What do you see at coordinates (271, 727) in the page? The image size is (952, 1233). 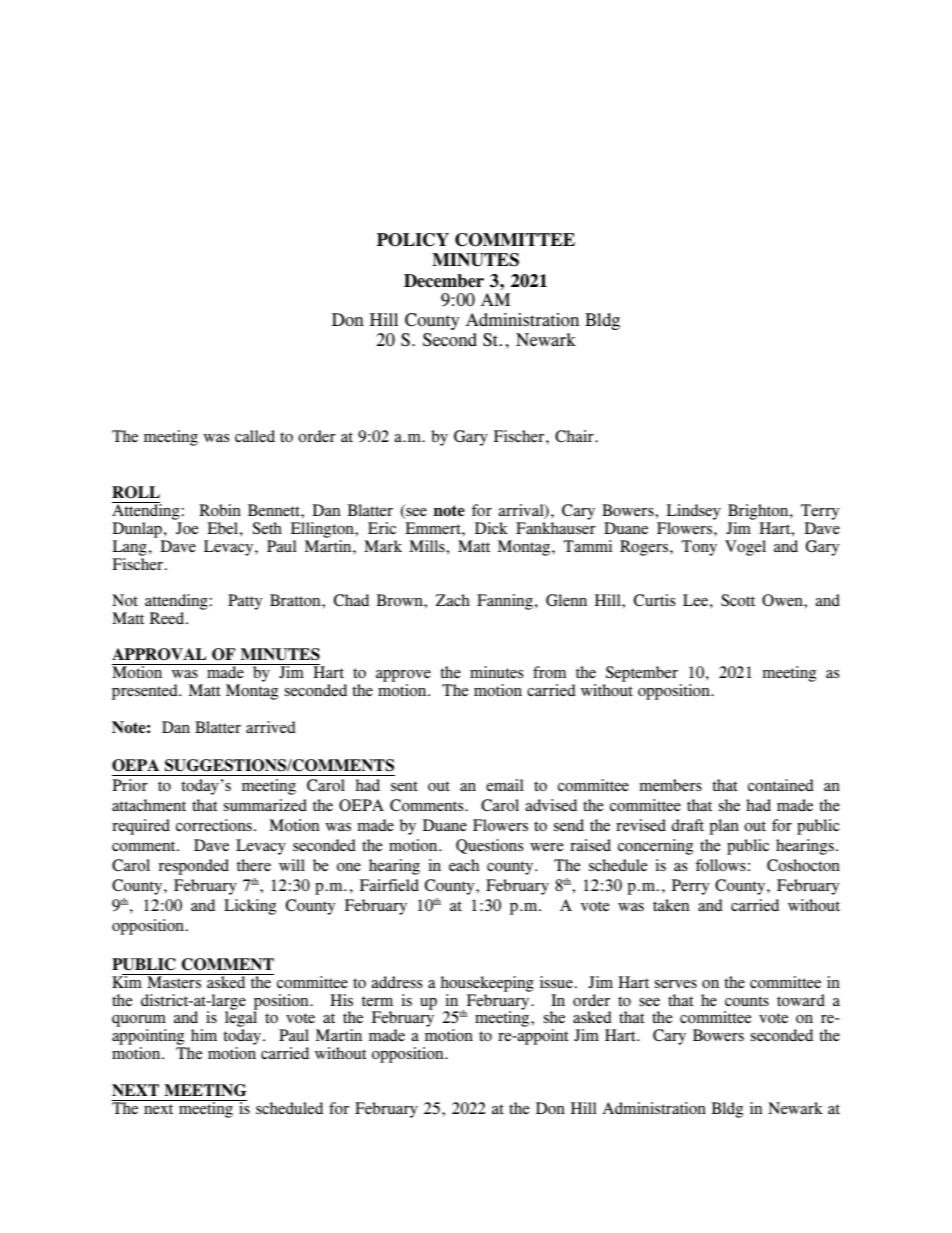 I see `arrived` at bounding box center [271, 727].
